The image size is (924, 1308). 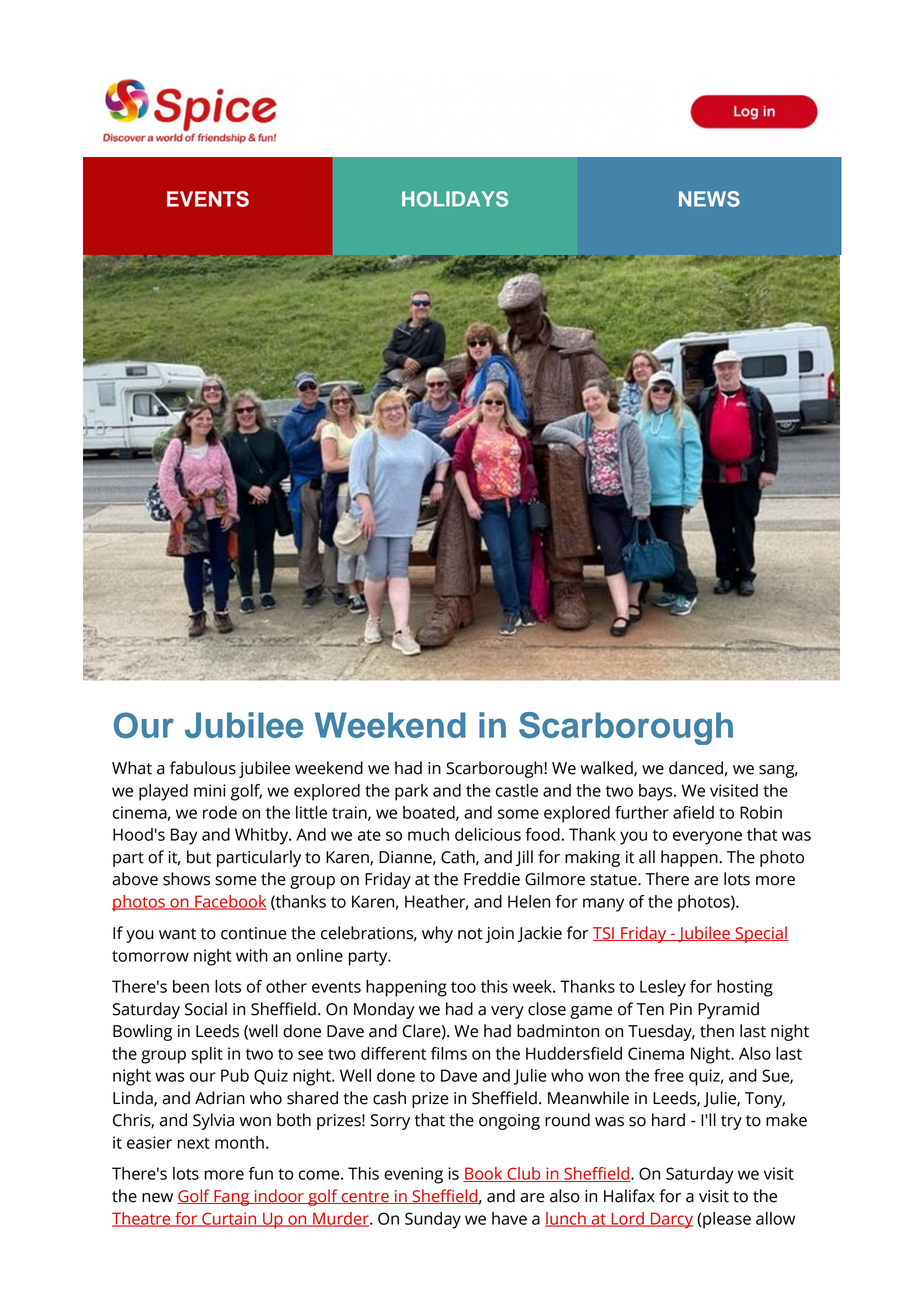 What do you see at coordinates (709, 199) in the screenshot?
I see `NEWS` at bounding box center [709, 199].
